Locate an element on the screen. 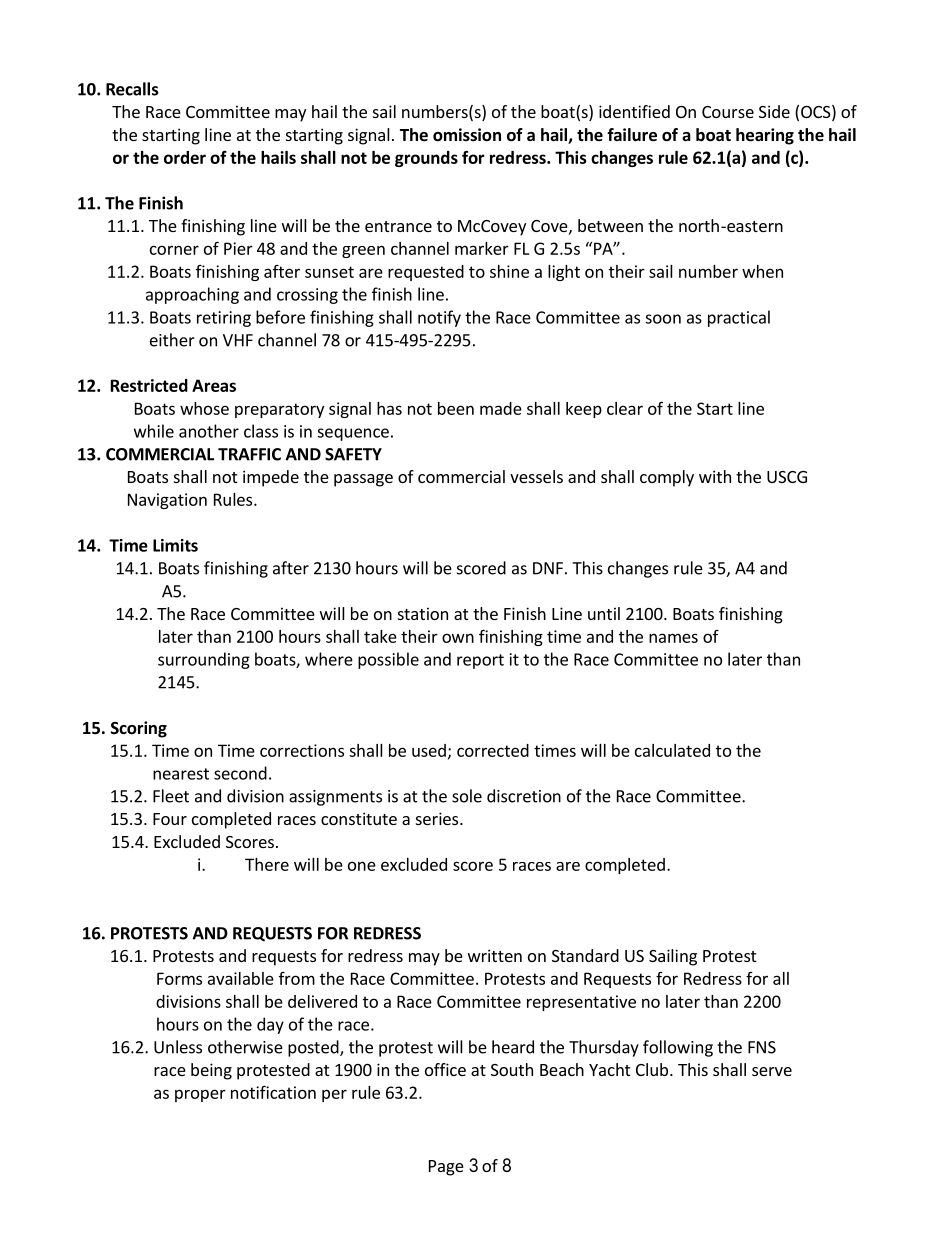  retiring is located at coordinates (224, 319).
